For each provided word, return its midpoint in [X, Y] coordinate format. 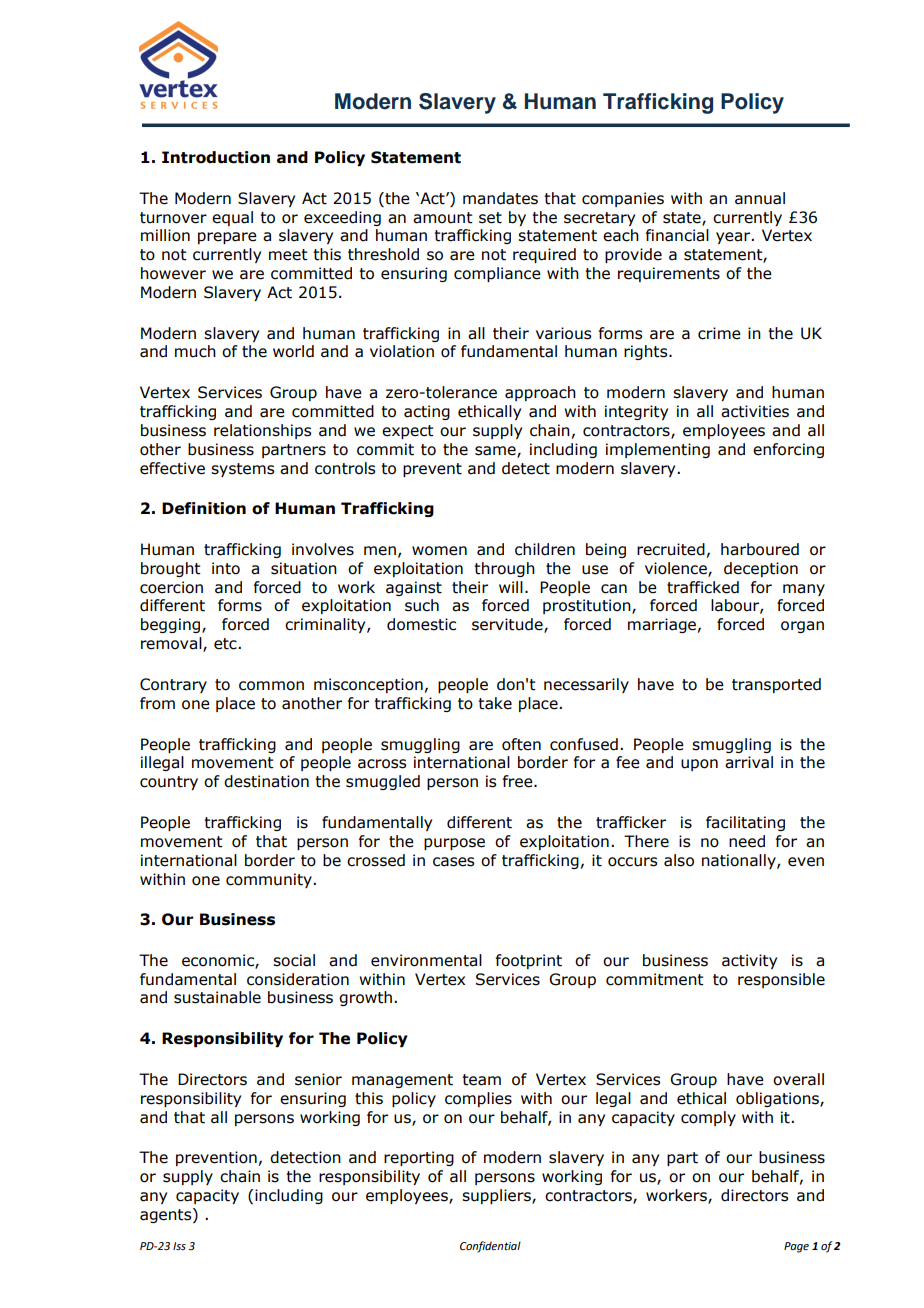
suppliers [497, 1196]
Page [796, 1247]
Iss [179, 1246]
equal [232, 218]
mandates [500, 198]
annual [760, 198]
